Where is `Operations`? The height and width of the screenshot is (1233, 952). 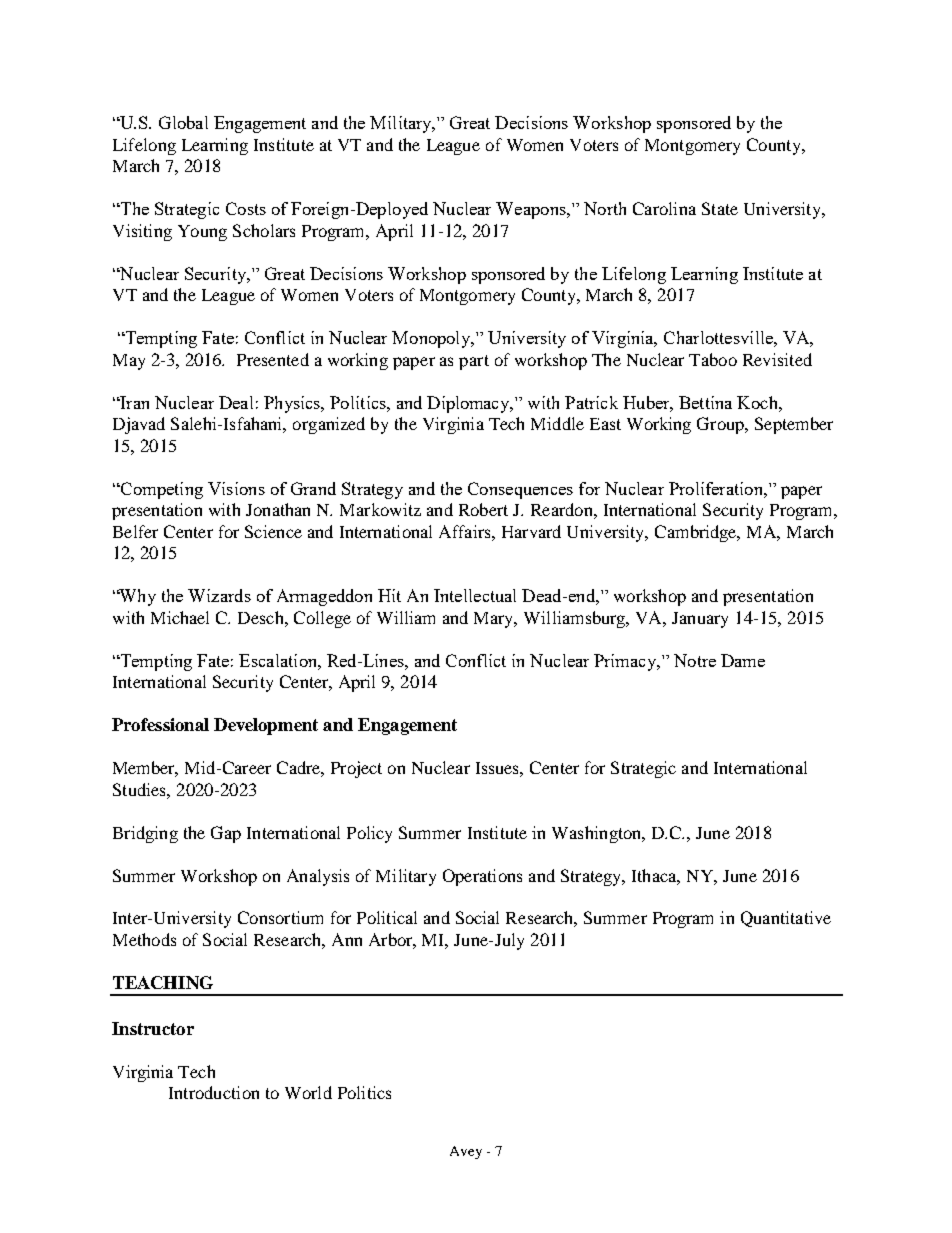
Operations is located at coordinates (482, 877).
